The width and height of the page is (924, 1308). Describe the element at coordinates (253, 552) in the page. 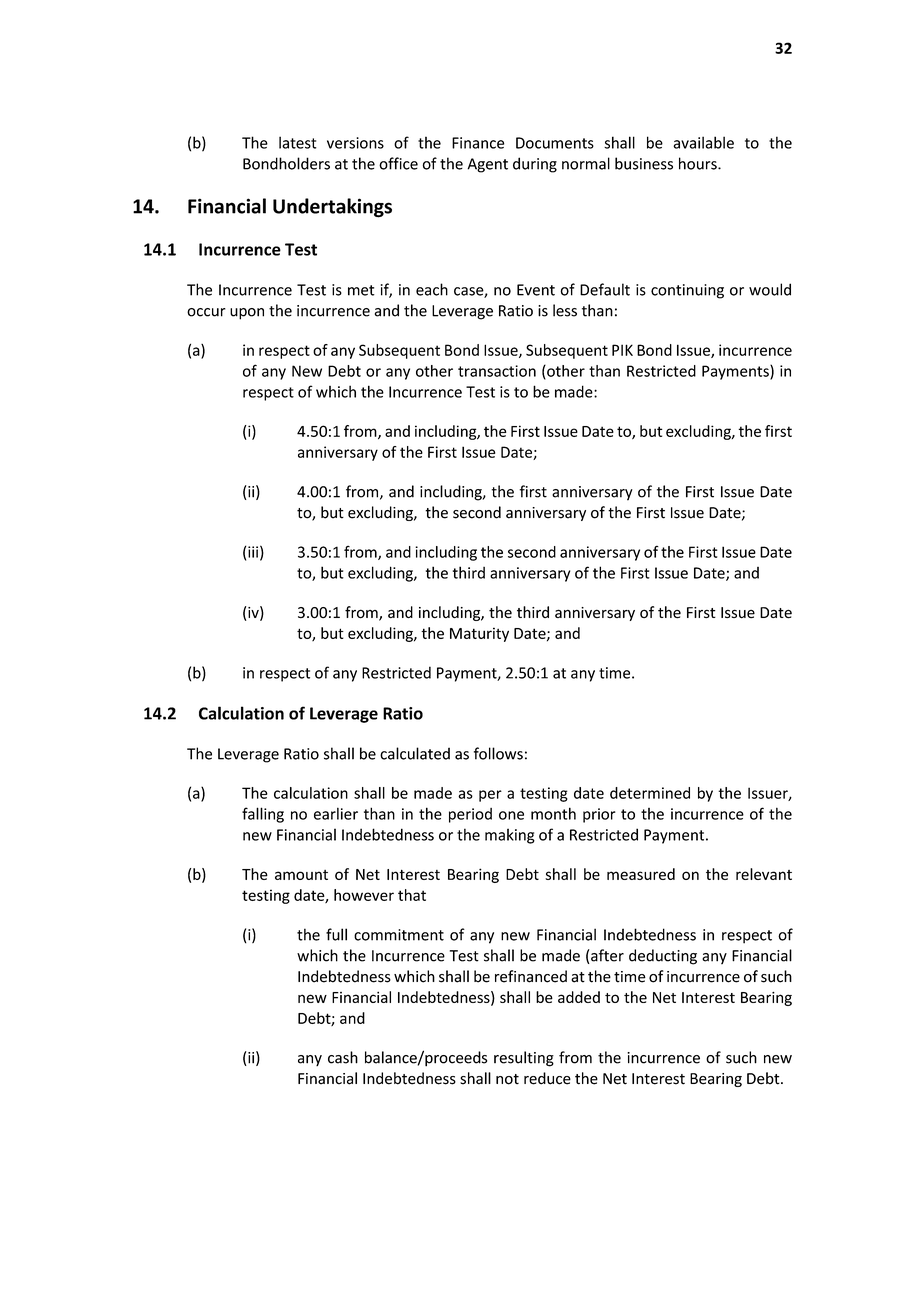

I see `iii` at that location.
